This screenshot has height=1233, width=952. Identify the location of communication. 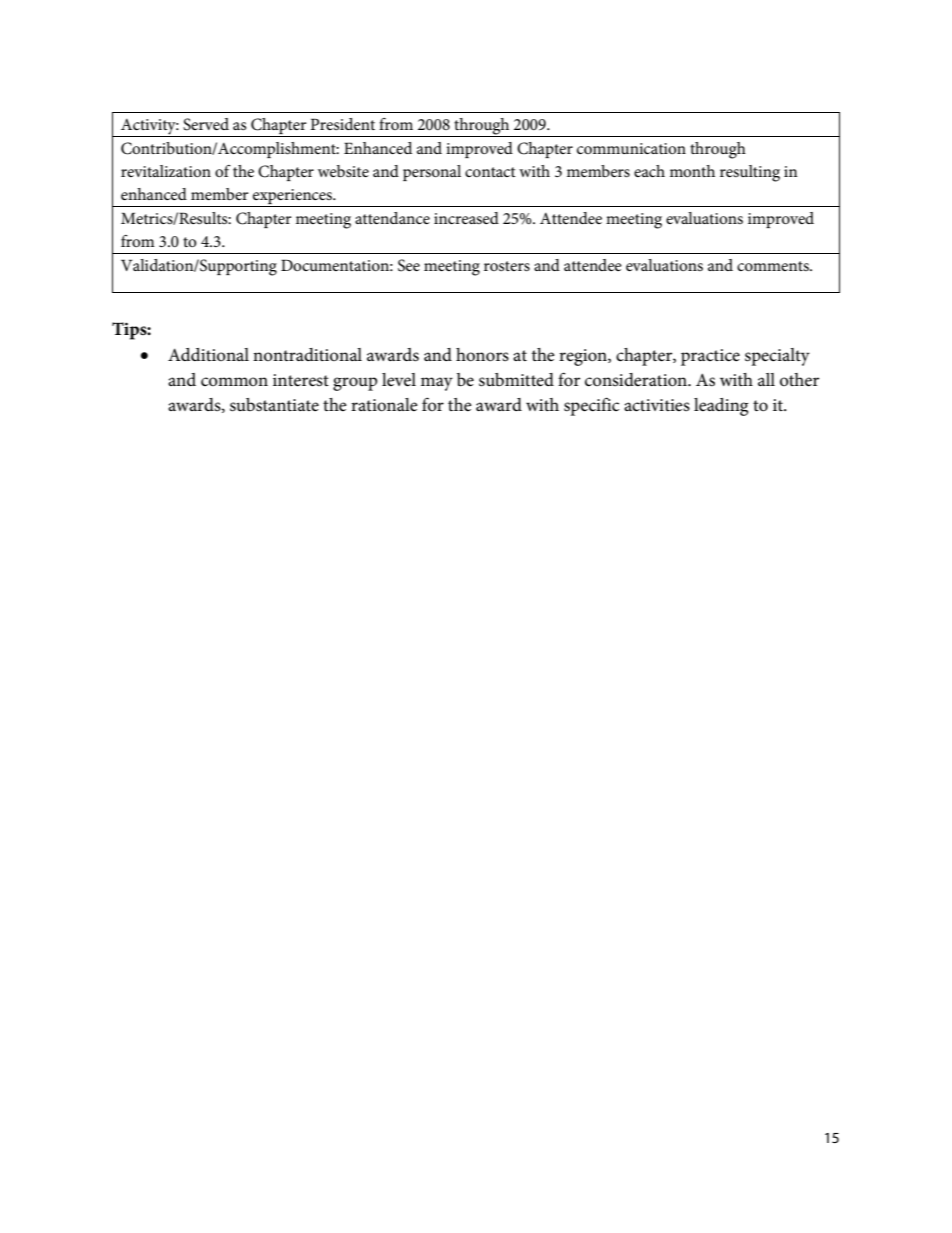
(631, 148).
